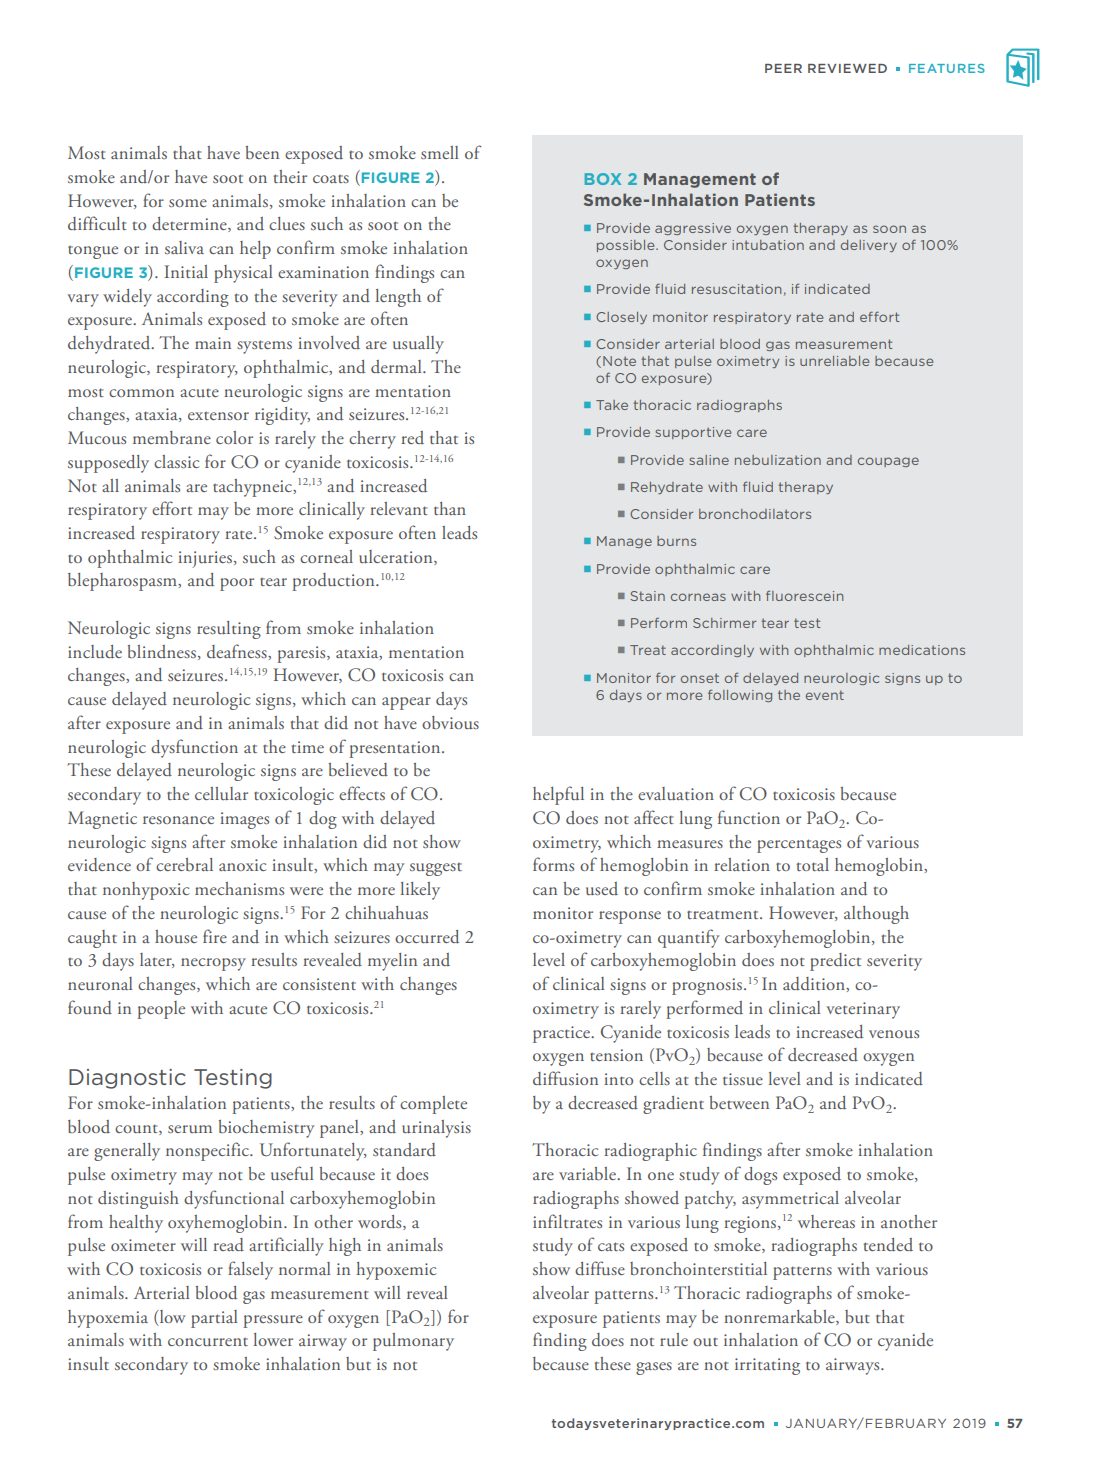 The image size is (1099, 1472). What do you see at coordinates (262, 152) in the screenshot?
I see `been` at bounding box center [262, 152].
